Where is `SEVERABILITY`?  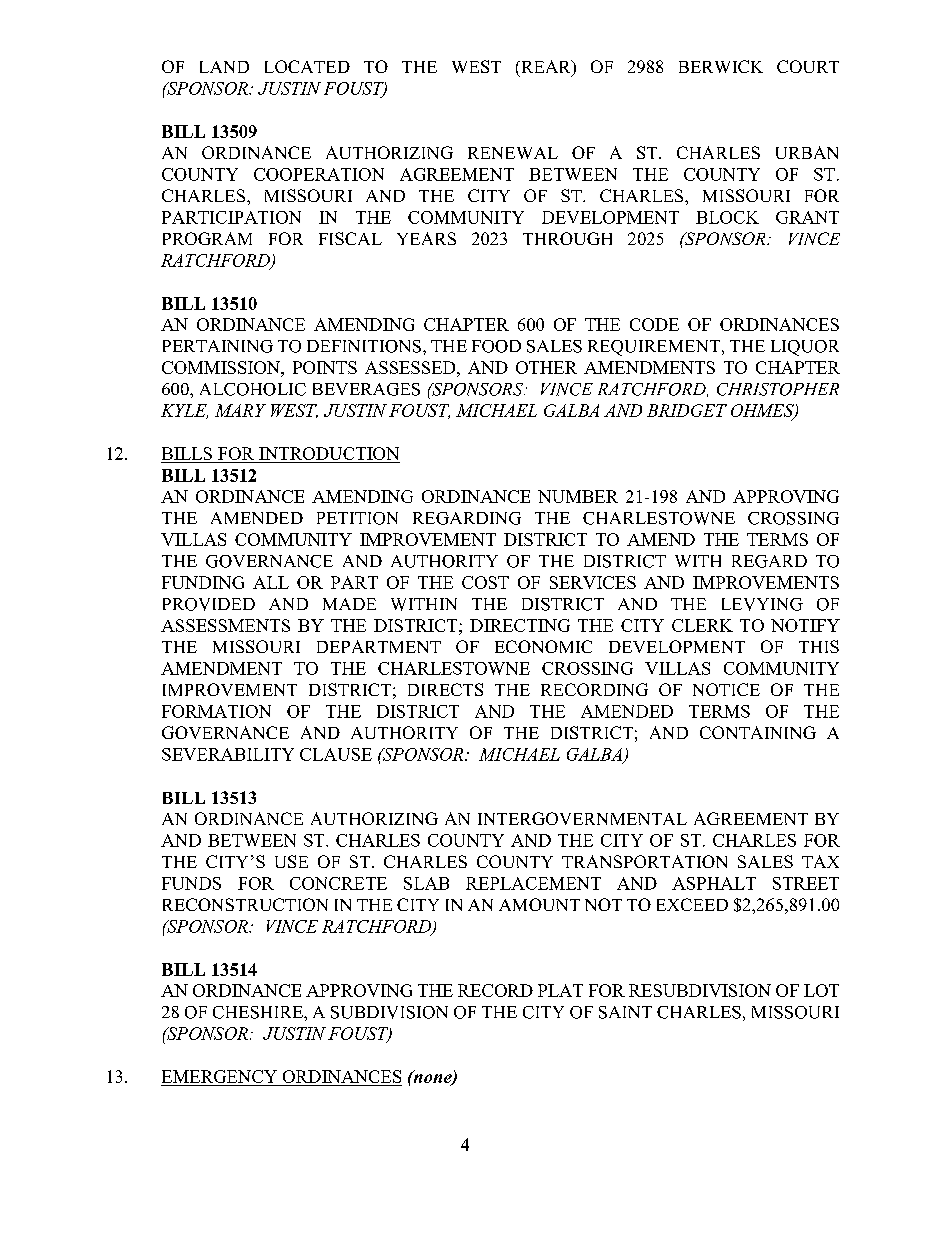
SEVERABILITY is located at coordinates (228, 754).
